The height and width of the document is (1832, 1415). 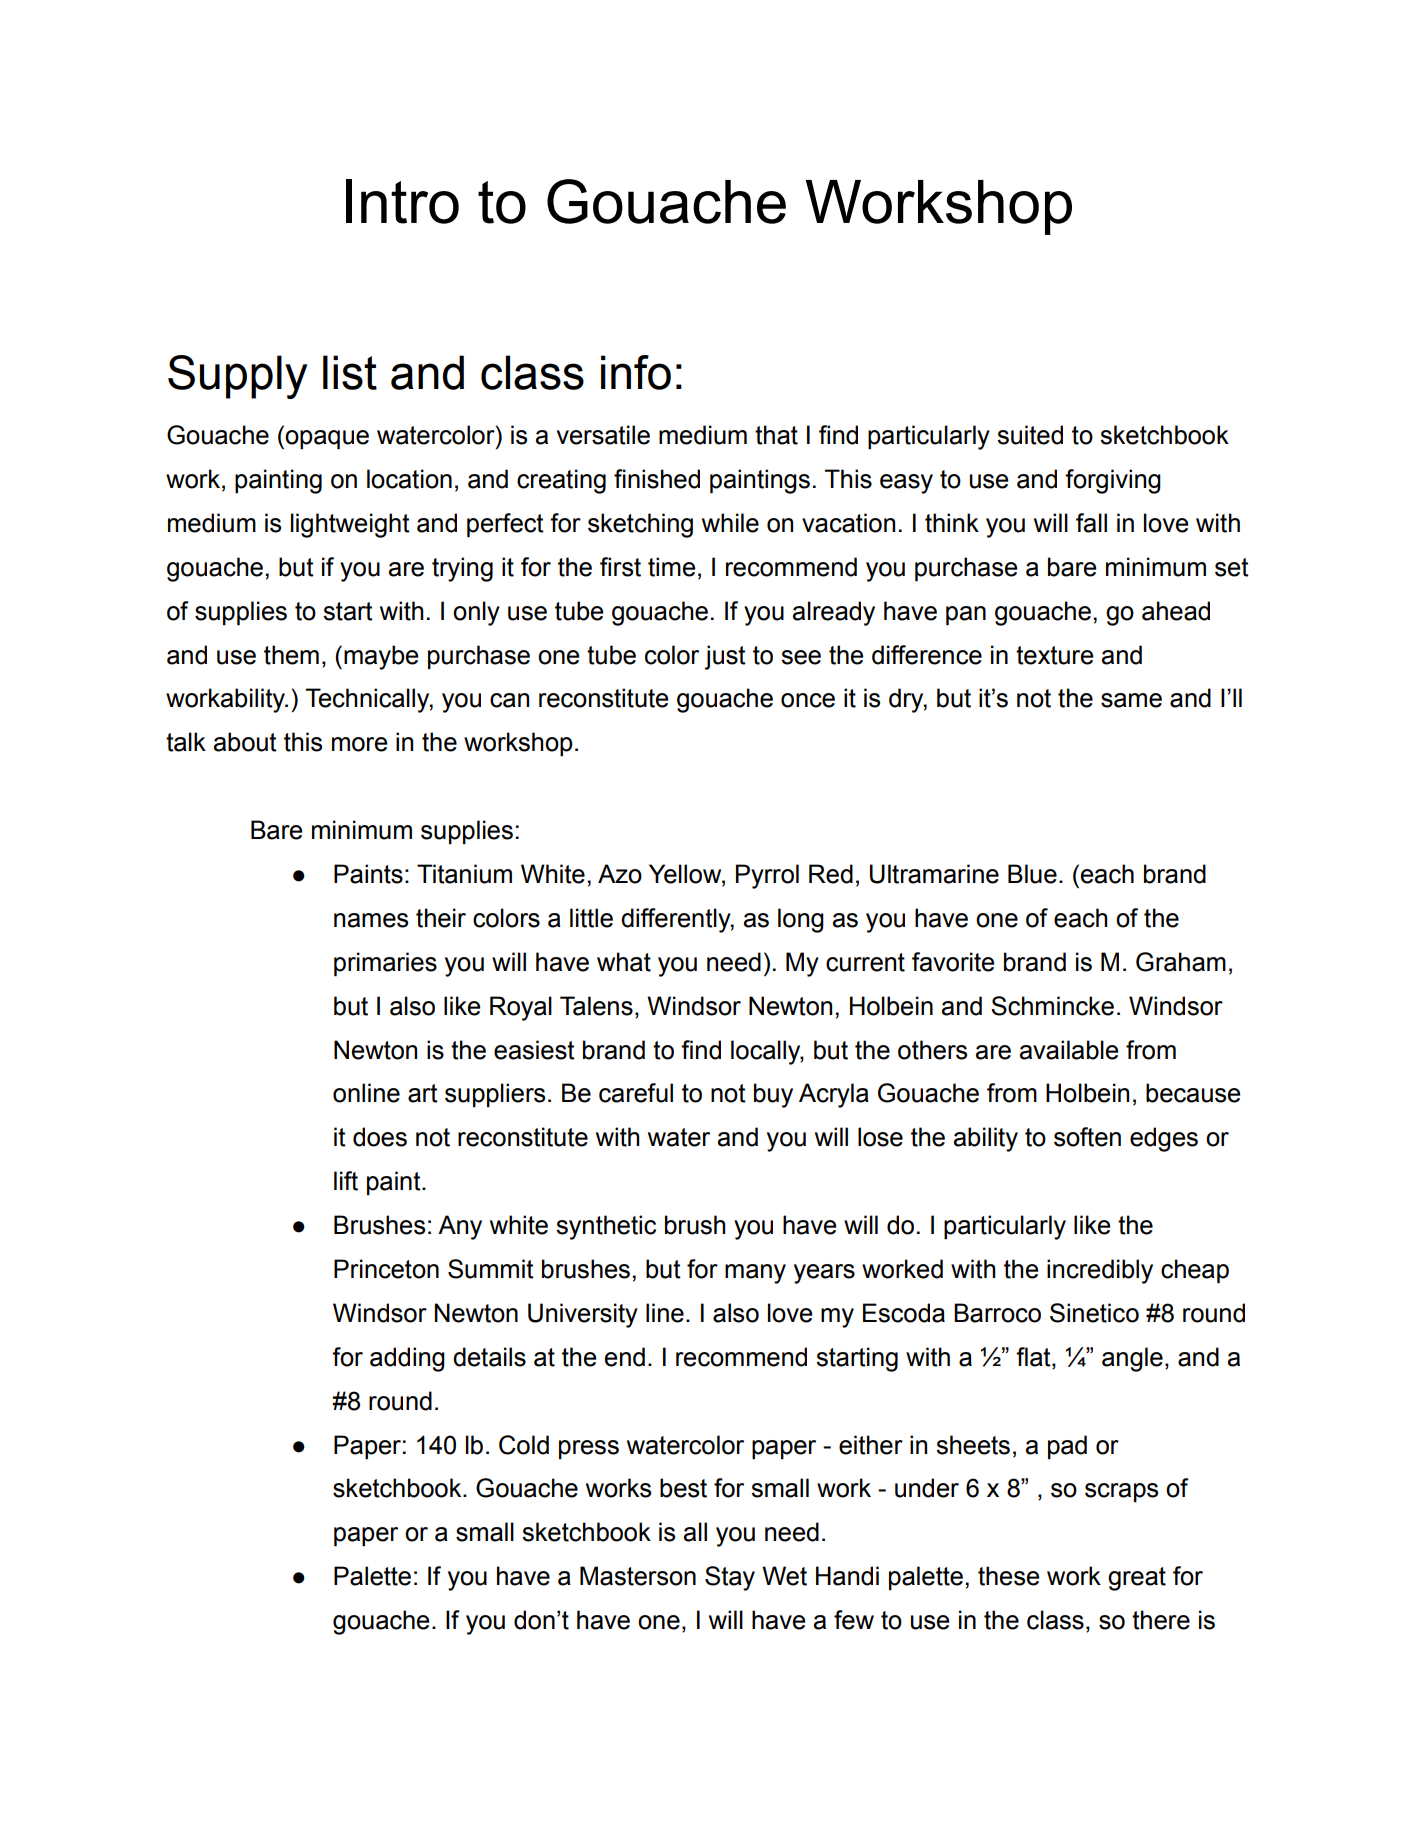 I want to click on Cold, so click(x=524, y=1445).
